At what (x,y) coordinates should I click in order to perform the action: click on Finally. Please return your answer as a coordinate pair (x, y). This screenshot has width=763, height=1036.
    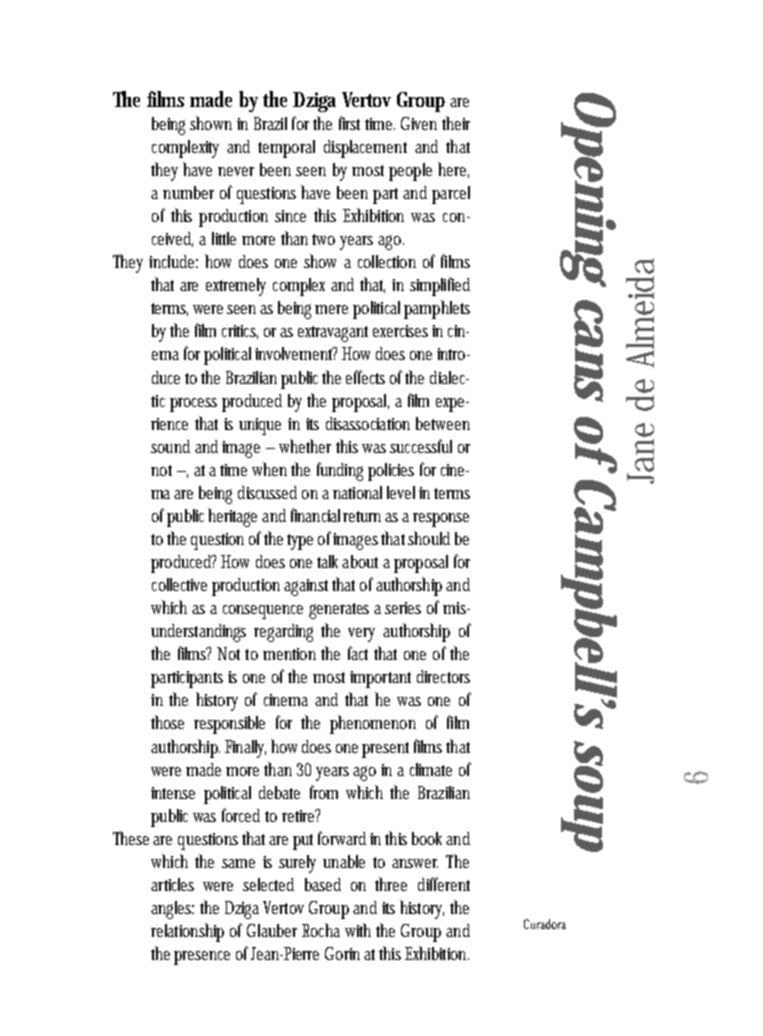
    Looking at the image, I should click on (245, 749).
